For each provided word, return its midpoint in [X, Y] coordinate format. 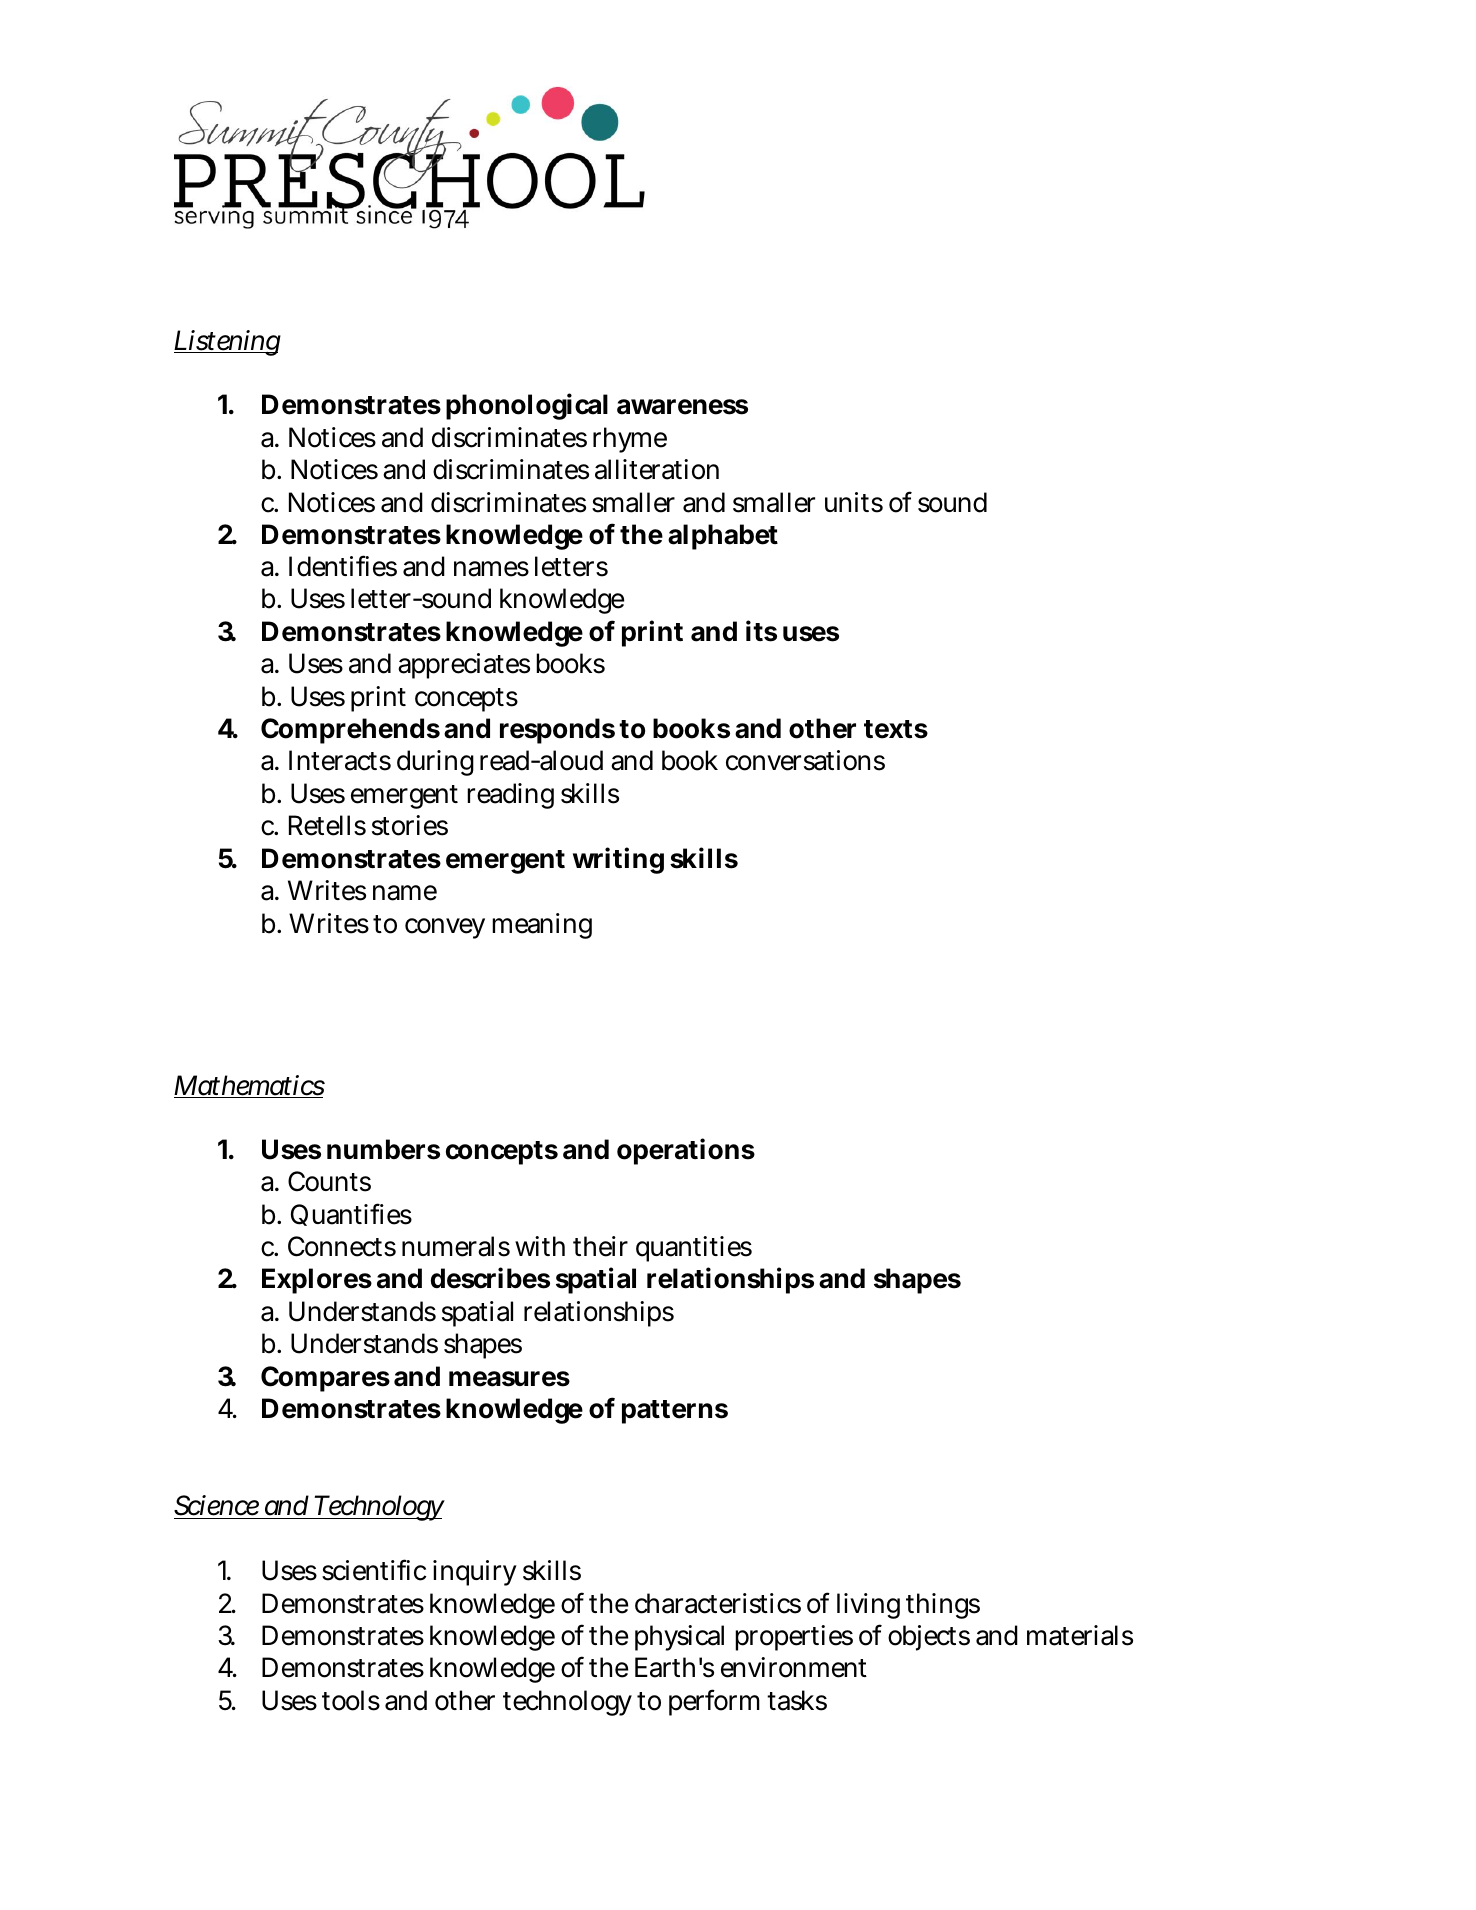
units [854, 502]
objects [929, 1638]
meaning [542, 926]
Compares [325, 1379]
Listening [227, 343]
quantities [694, 1249]
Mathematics [249, 1086]
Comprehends [350, 731]
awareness [682, 407]
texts [896, 729]
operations [686, 1151]
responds [557, 731]
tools [351, 1700]
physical [679, 1638]
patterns [675, 1412]
